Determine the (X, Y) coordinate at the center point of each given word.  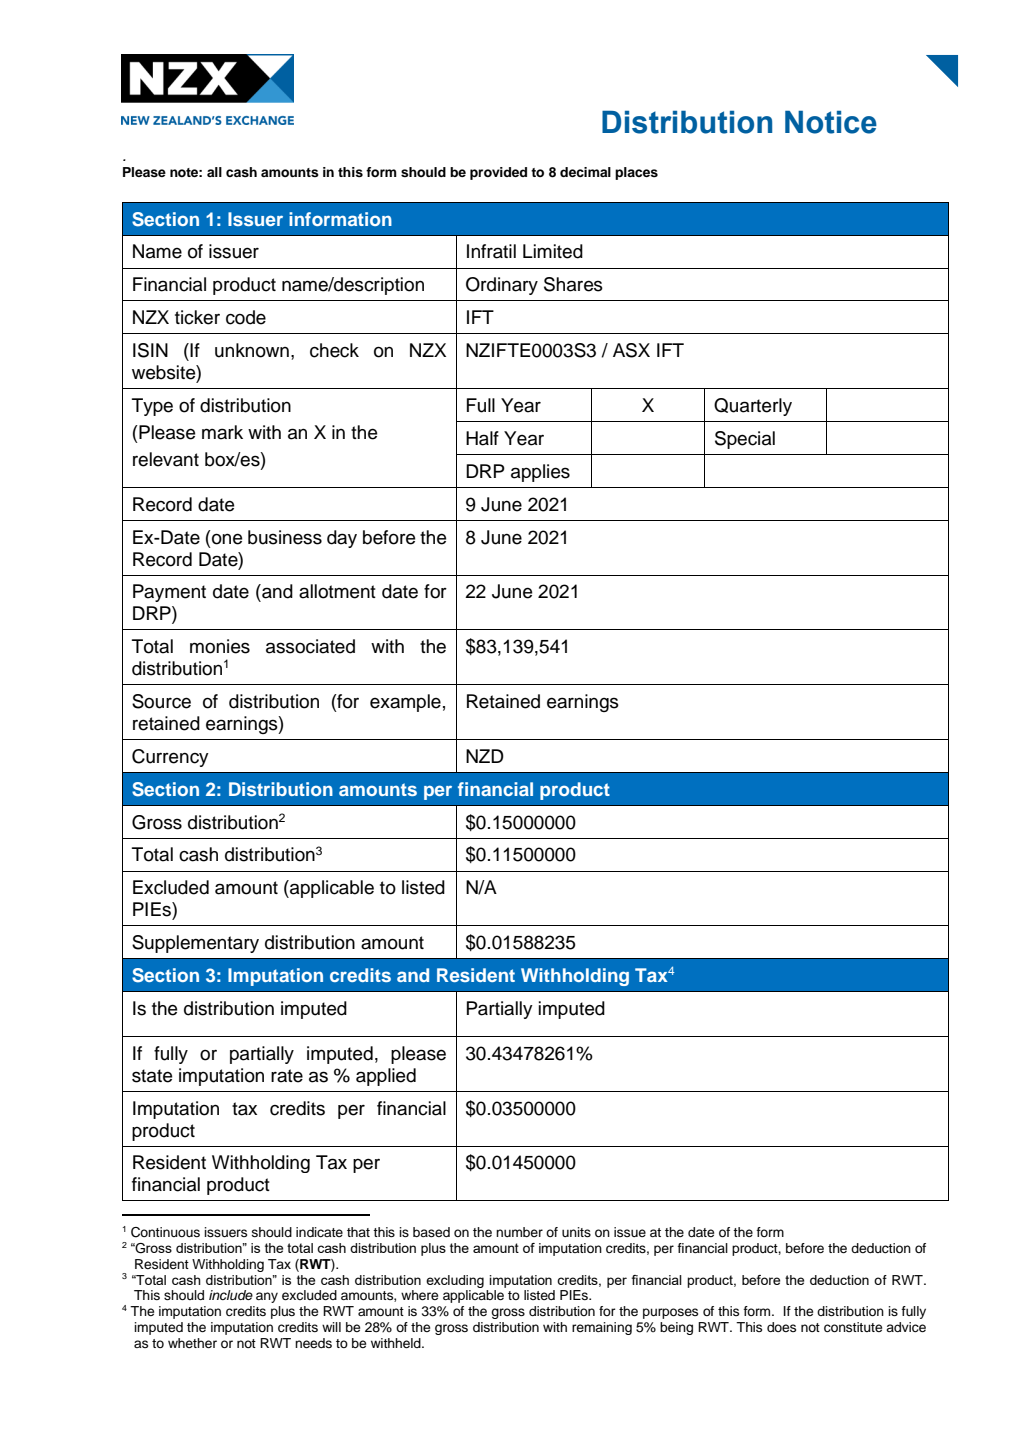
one (227, 539)
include (231, 1295)
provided (498, 173)
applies (540, 473)
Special (745, 440)
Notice (831, 122)
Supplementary (195, 944)
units (576, 1232)
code (246, 317)
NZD (485, 756)
